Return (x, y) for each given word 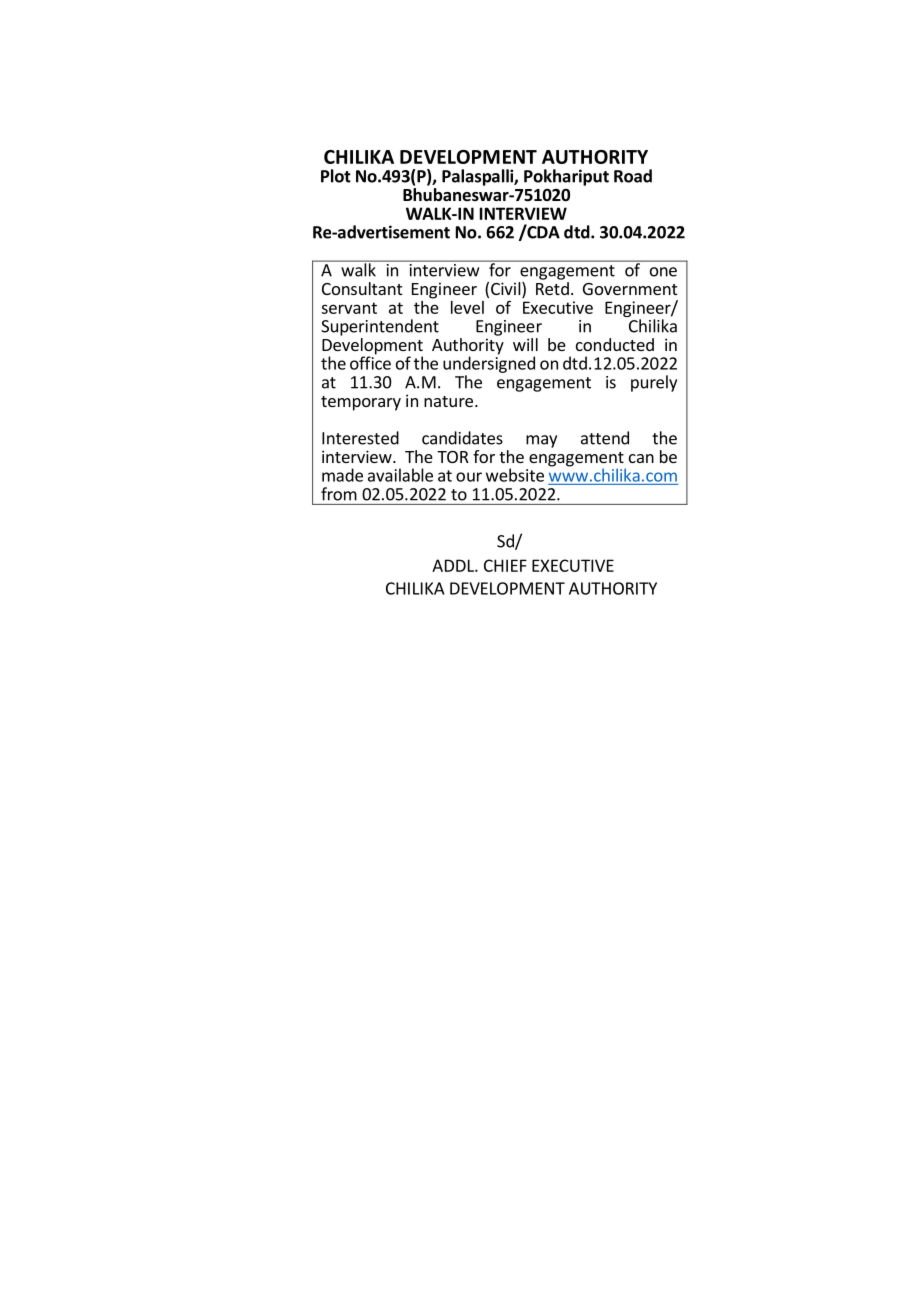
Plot (336, 176)
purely (654, 383)
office (370, 362)
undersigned (489, 364)
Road (633, 176)
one (663, 272)
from (339, 494)
